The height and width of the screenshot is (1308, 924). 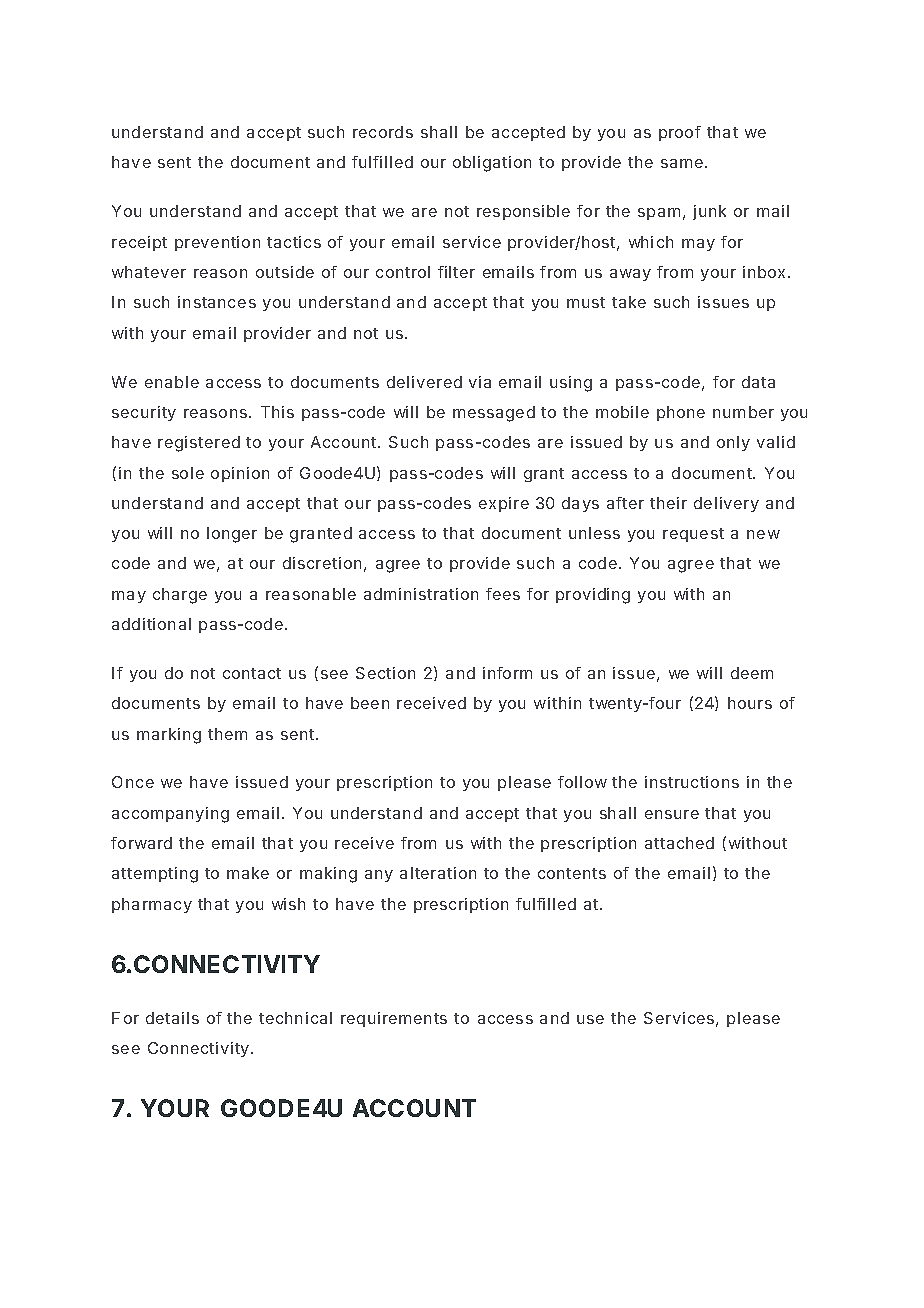 What do you see at coordinates (172, 1018) in the screenshot?
I see `details` at bounding box center [172, 1018].
